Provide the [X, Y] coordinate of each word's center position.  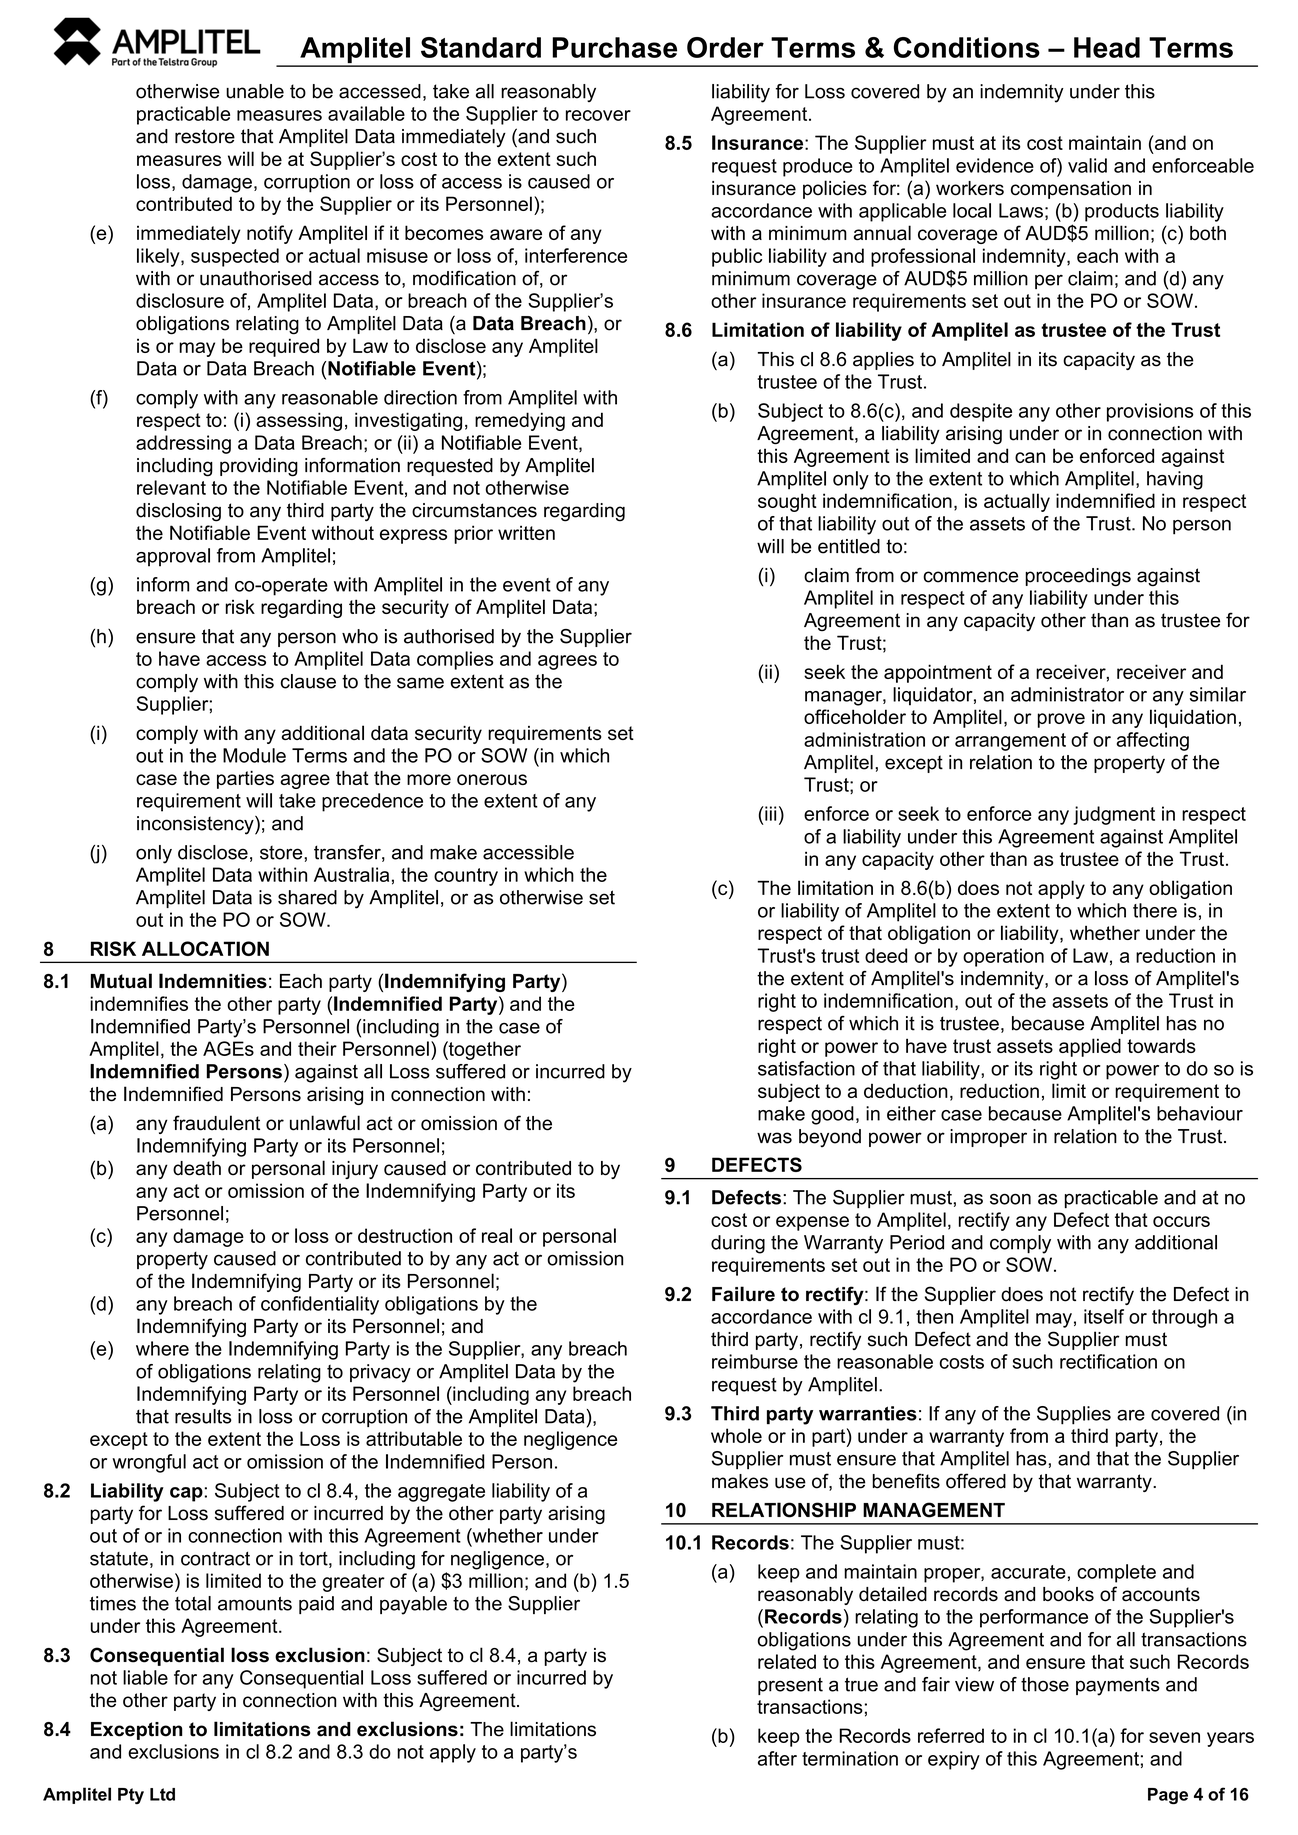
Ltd [162, 1794]
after [777, 1758]
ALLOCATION [205, 948]
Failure [743, 1294]
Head [1107, 47]
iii [769, 813]
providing [259, 467]
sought [787, 502]
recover [598, 115]
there [1155, 910]
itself [1104, 1316]
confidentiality [320, 1305]
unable [255, 91]
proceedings [1078, 577]
